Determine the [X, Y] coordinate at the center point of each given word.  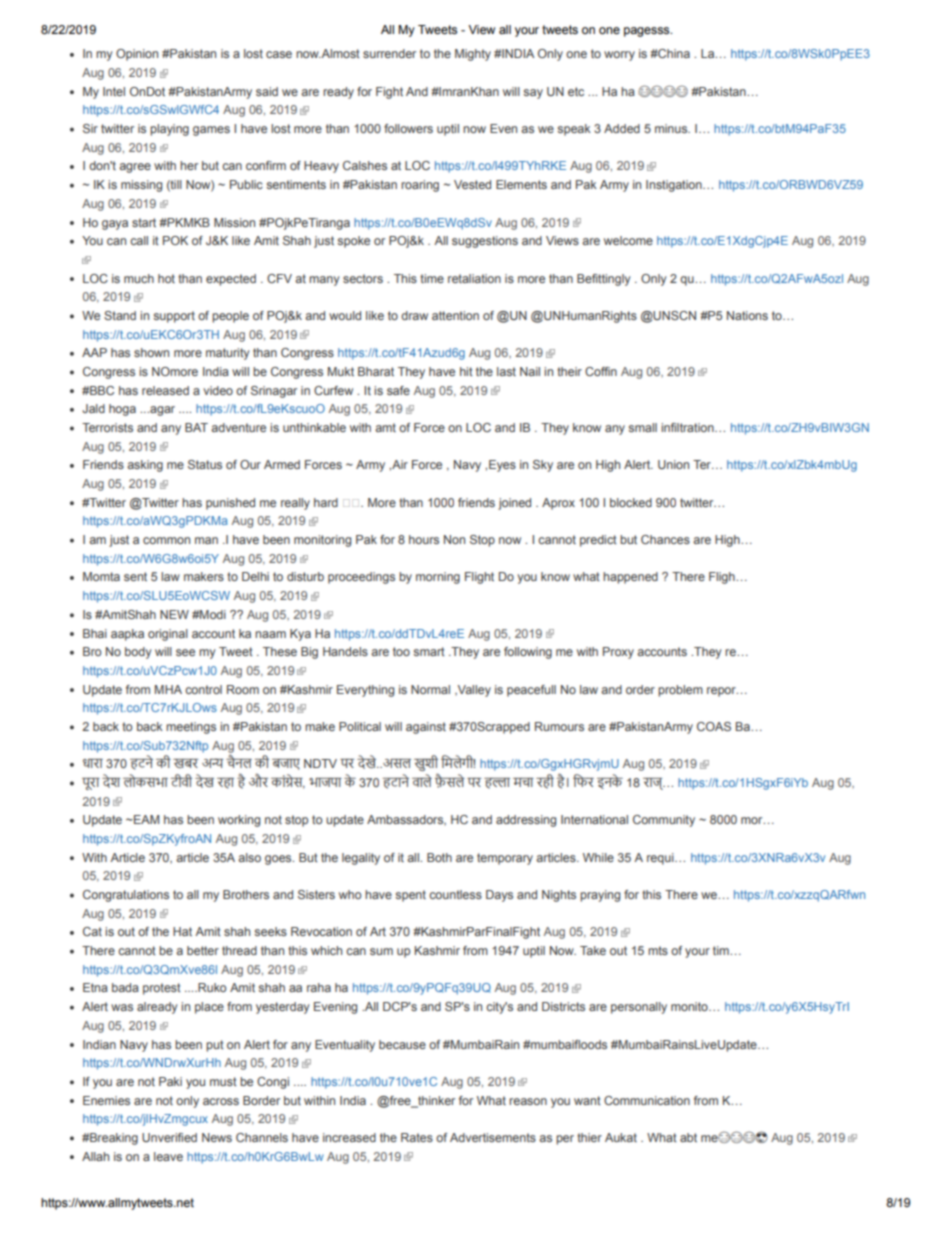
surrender [389, 53]
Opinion [137, 55]
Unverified [169, 1137]
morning [438, 578]
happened [630, 578]
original [168, 635]
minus [672, 128]
